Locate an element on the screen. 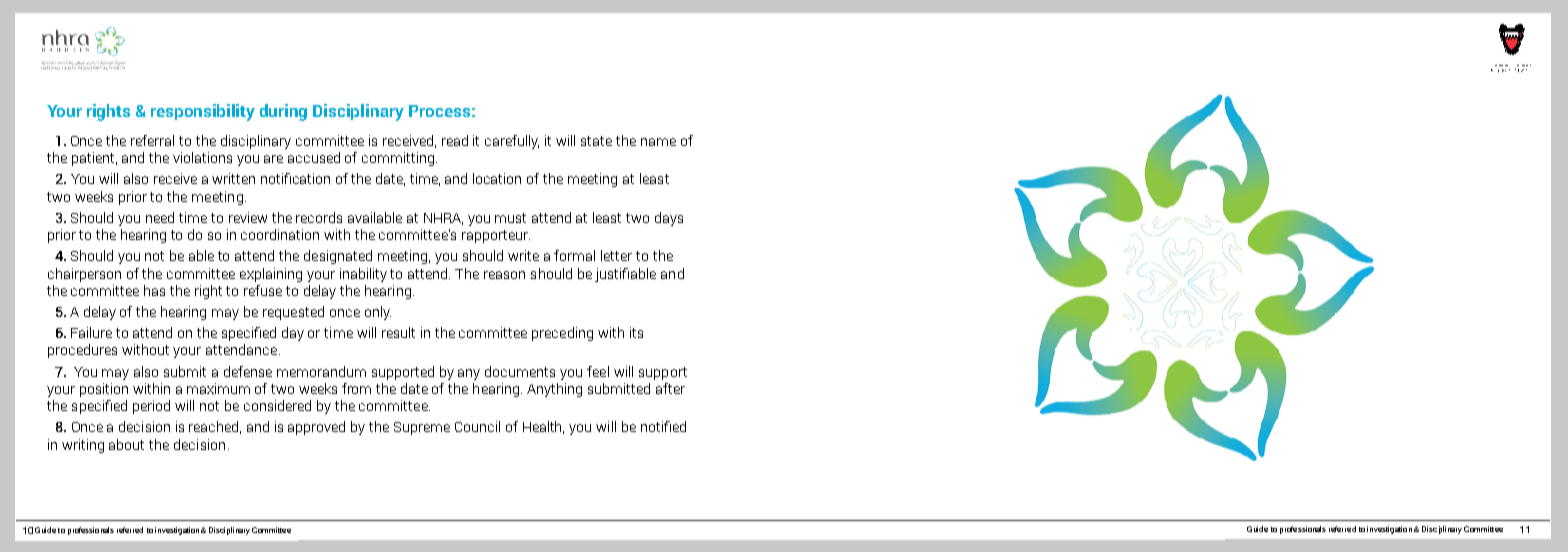  Supreme is located at coordinates (422, 428).
